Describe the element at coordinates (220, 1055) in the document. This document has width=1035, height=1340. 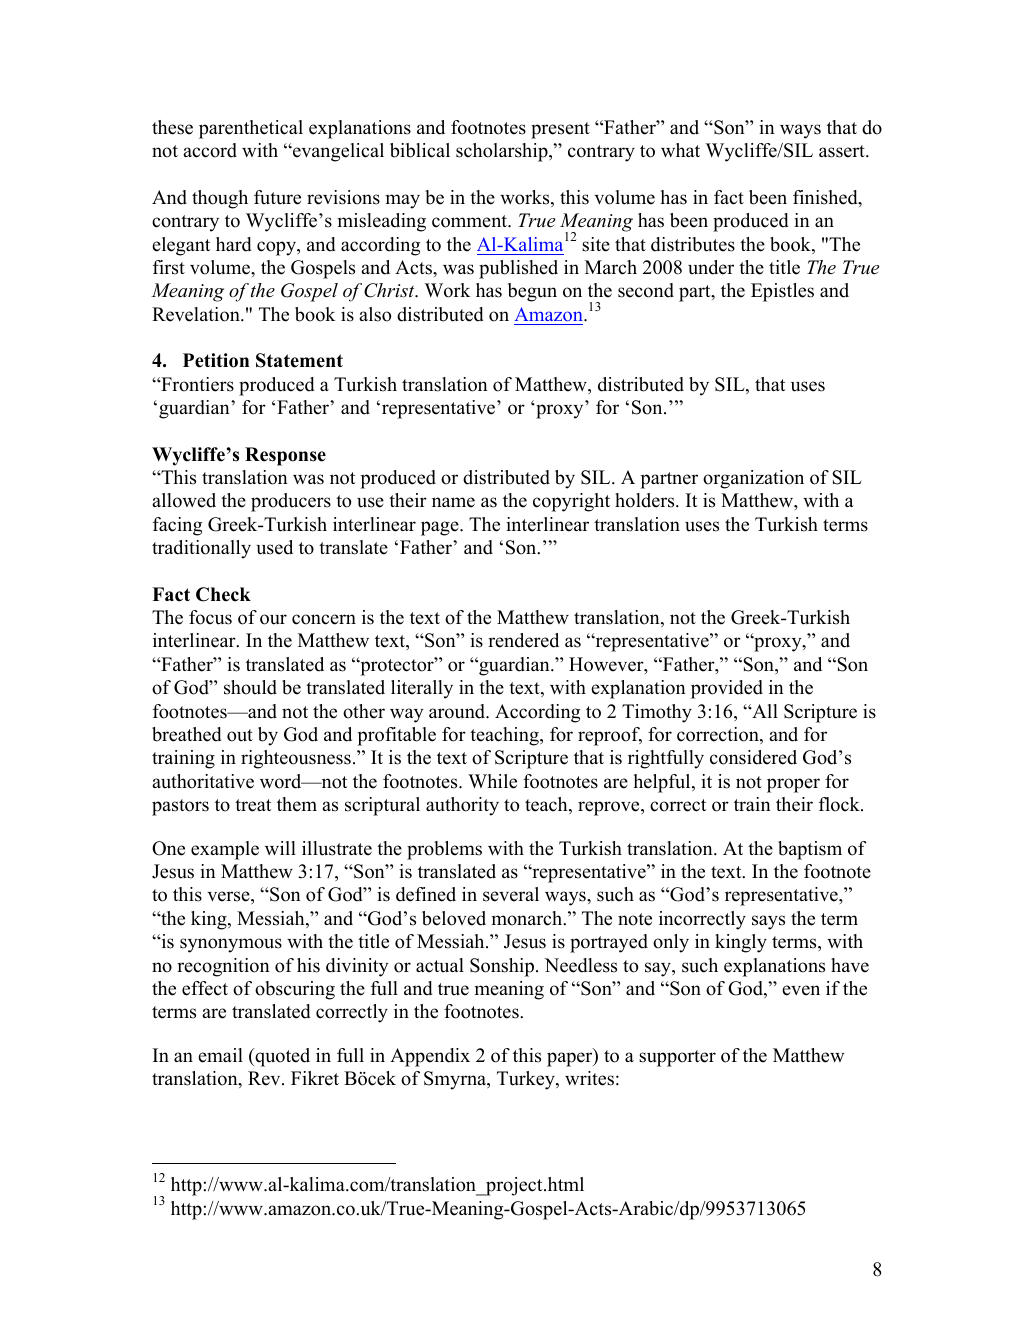
I see `email` at that location.
